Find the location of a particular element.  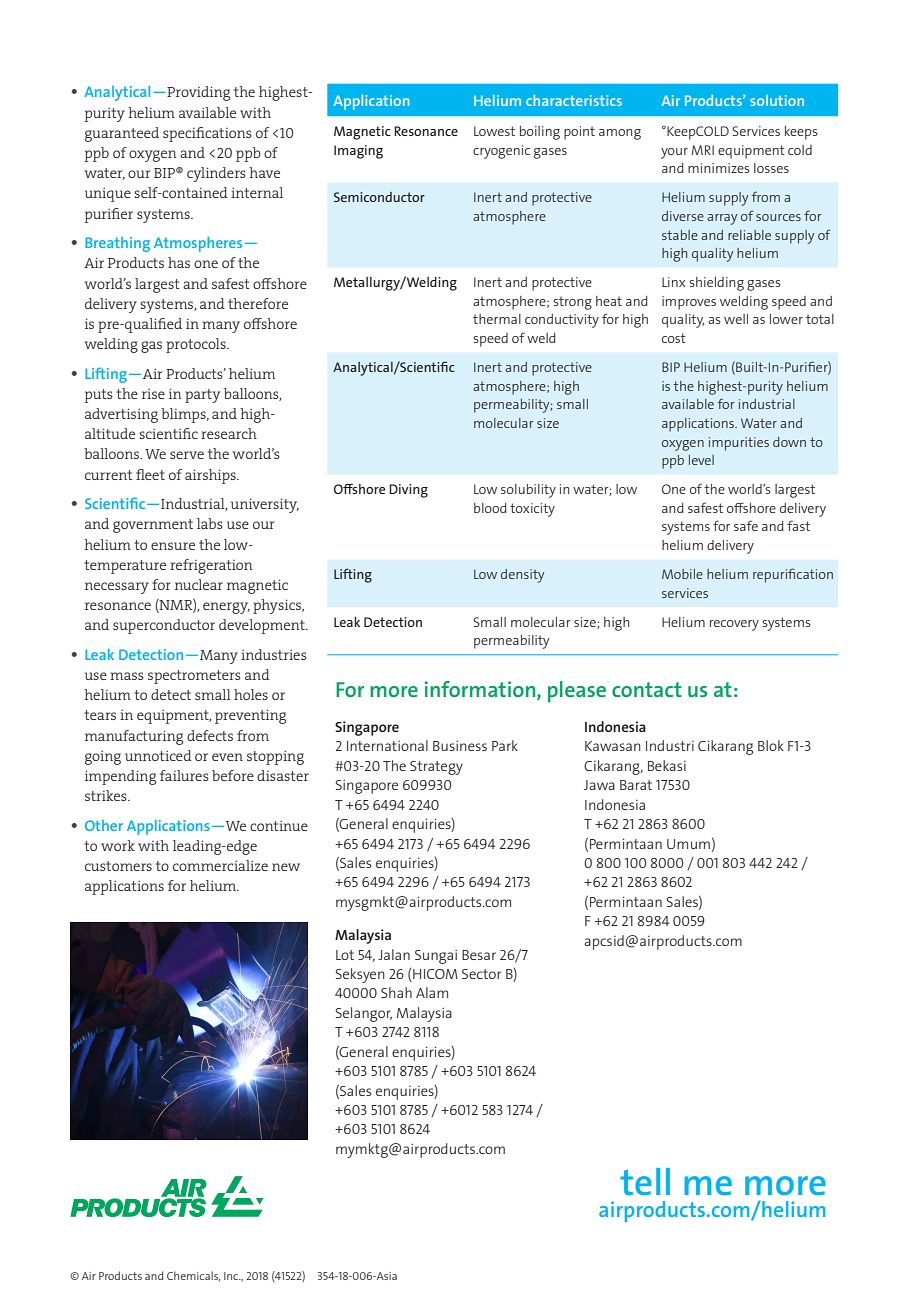

MRI is located at coordinates (703, 150).
